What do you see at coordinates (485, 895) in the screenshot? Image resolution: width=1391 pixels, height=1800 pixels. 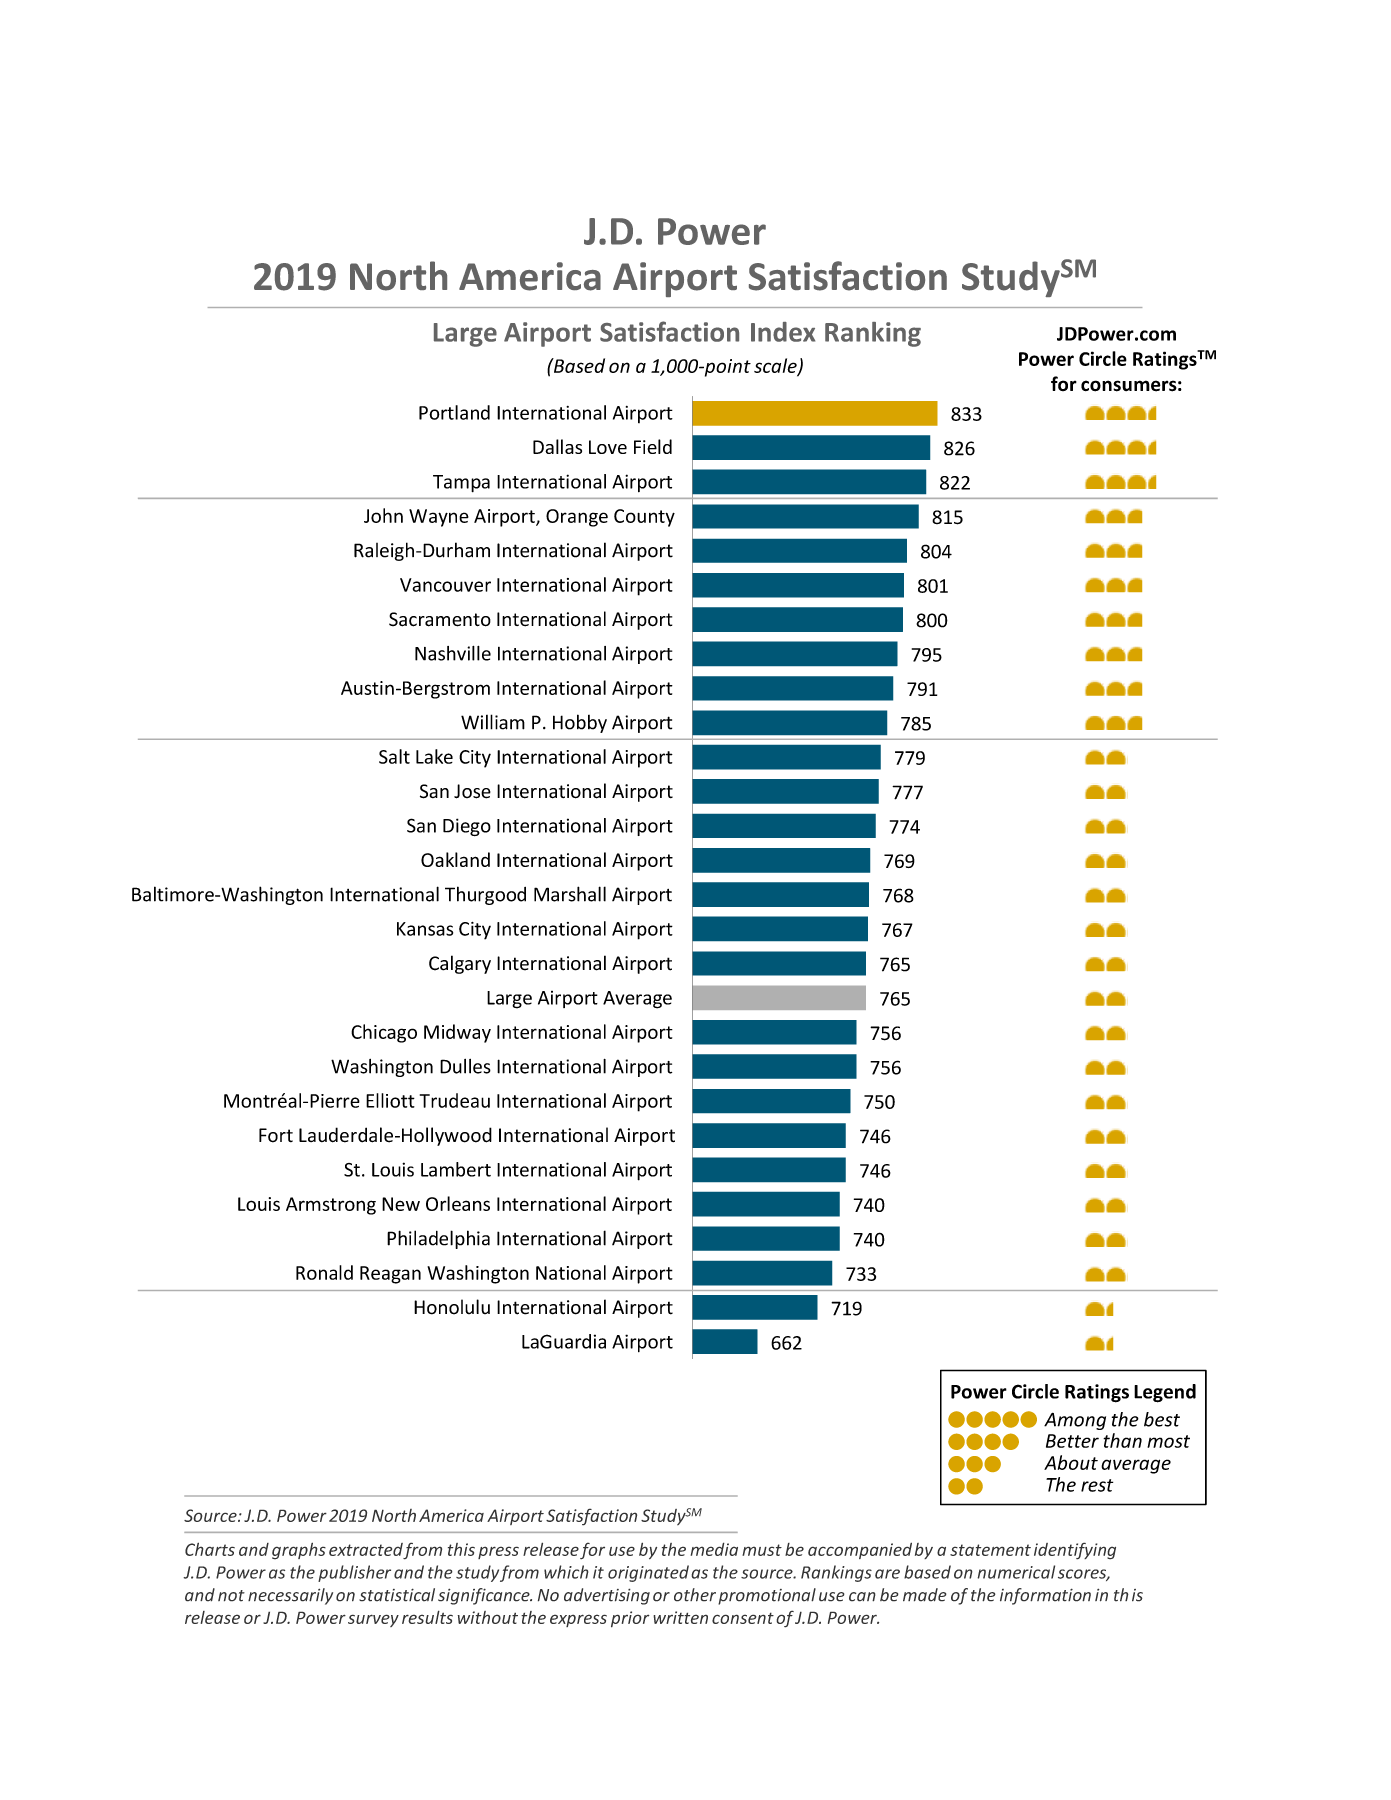 I see `Thurgood` at bounding box center [485, 895].
